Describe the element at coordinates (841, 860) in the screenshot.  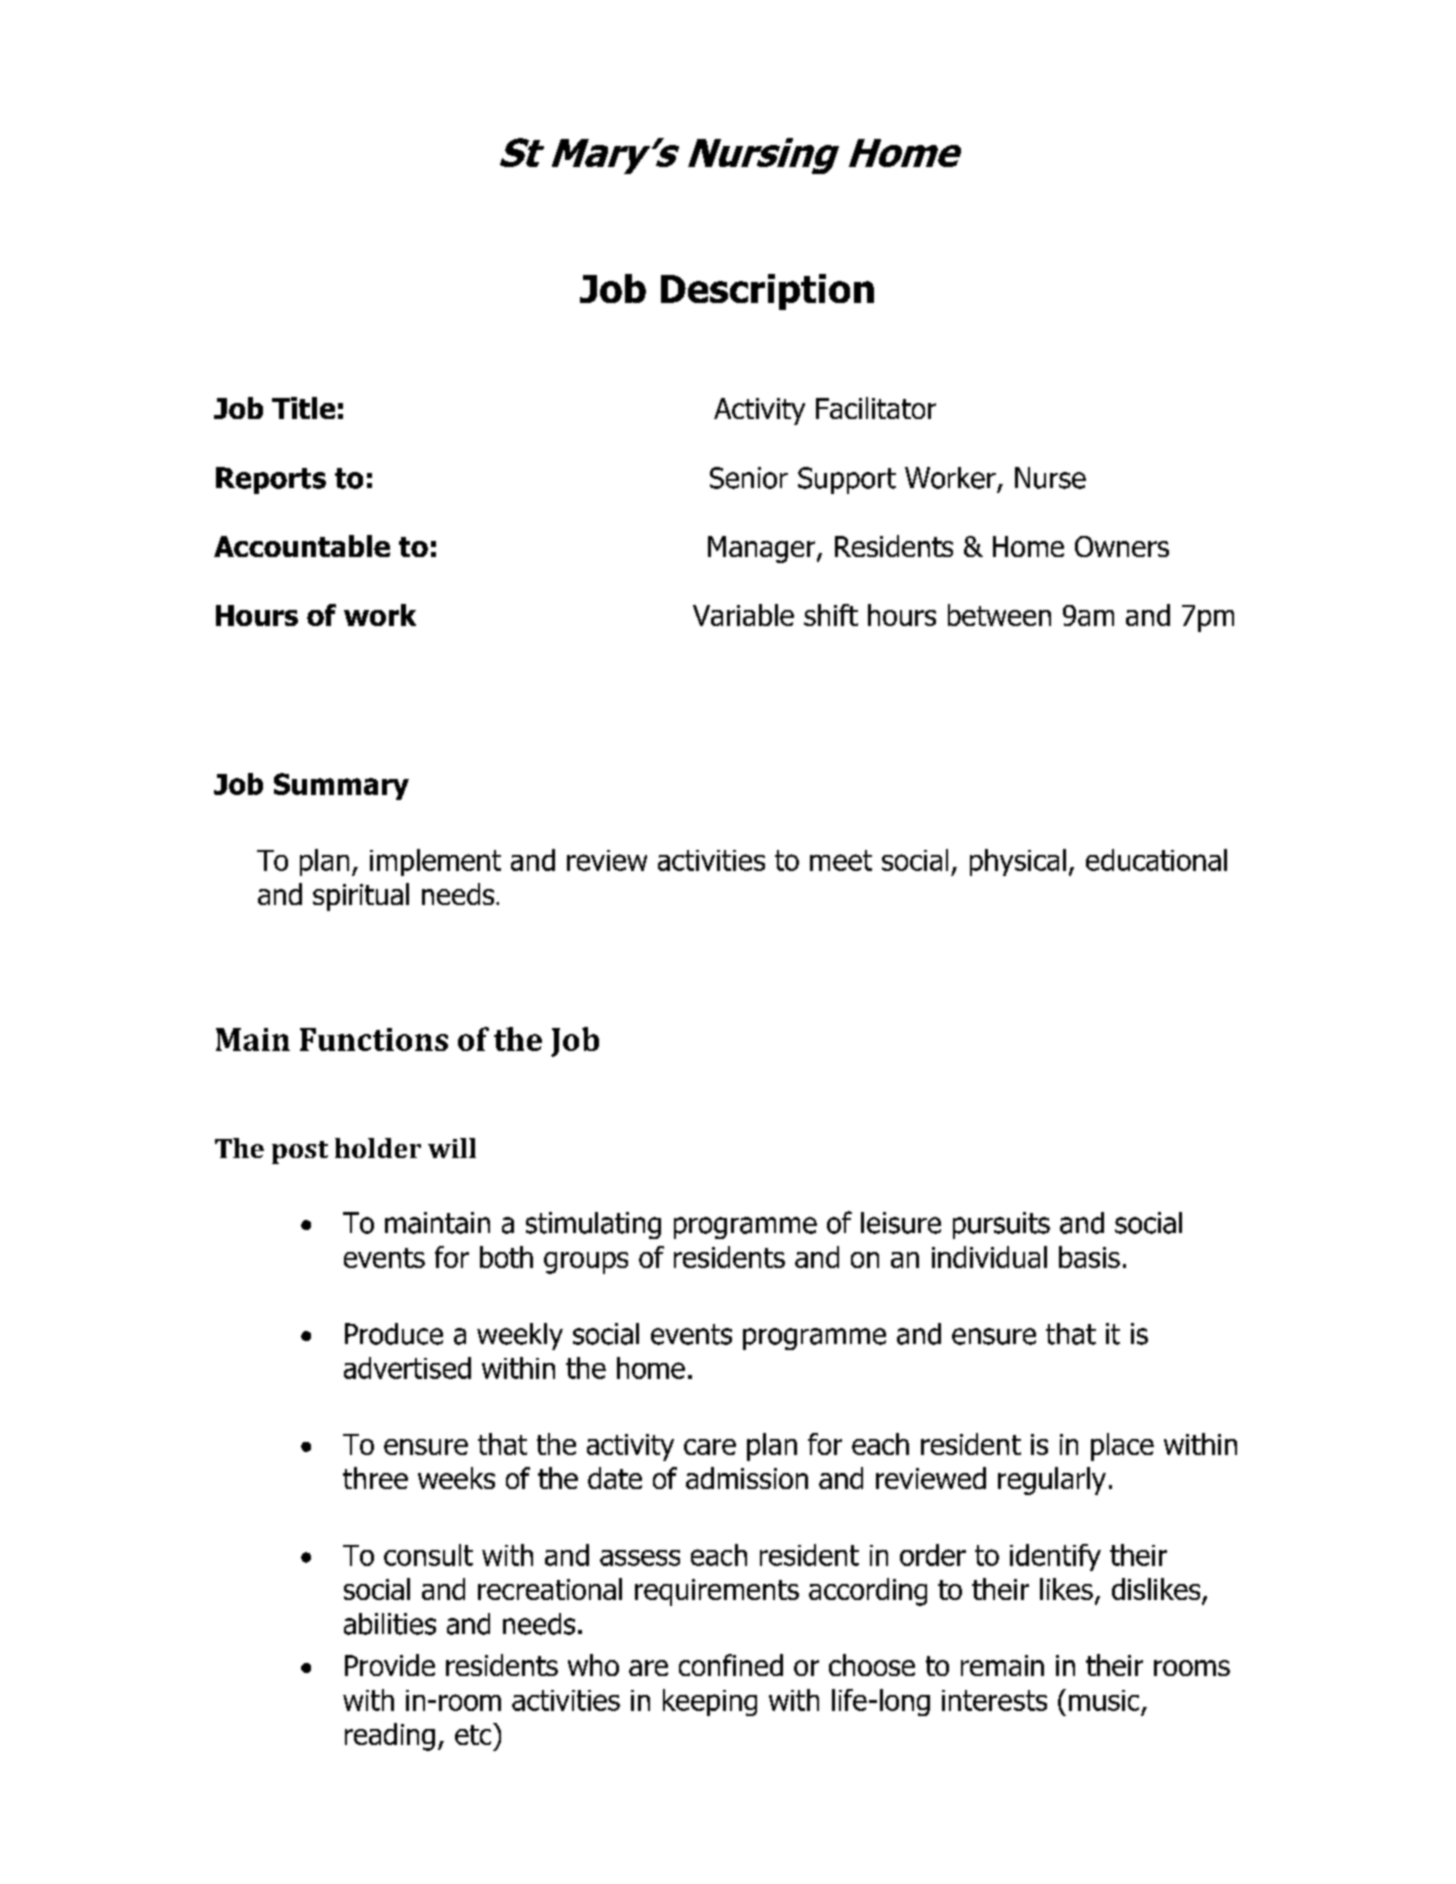
I see `meet` at that location.
